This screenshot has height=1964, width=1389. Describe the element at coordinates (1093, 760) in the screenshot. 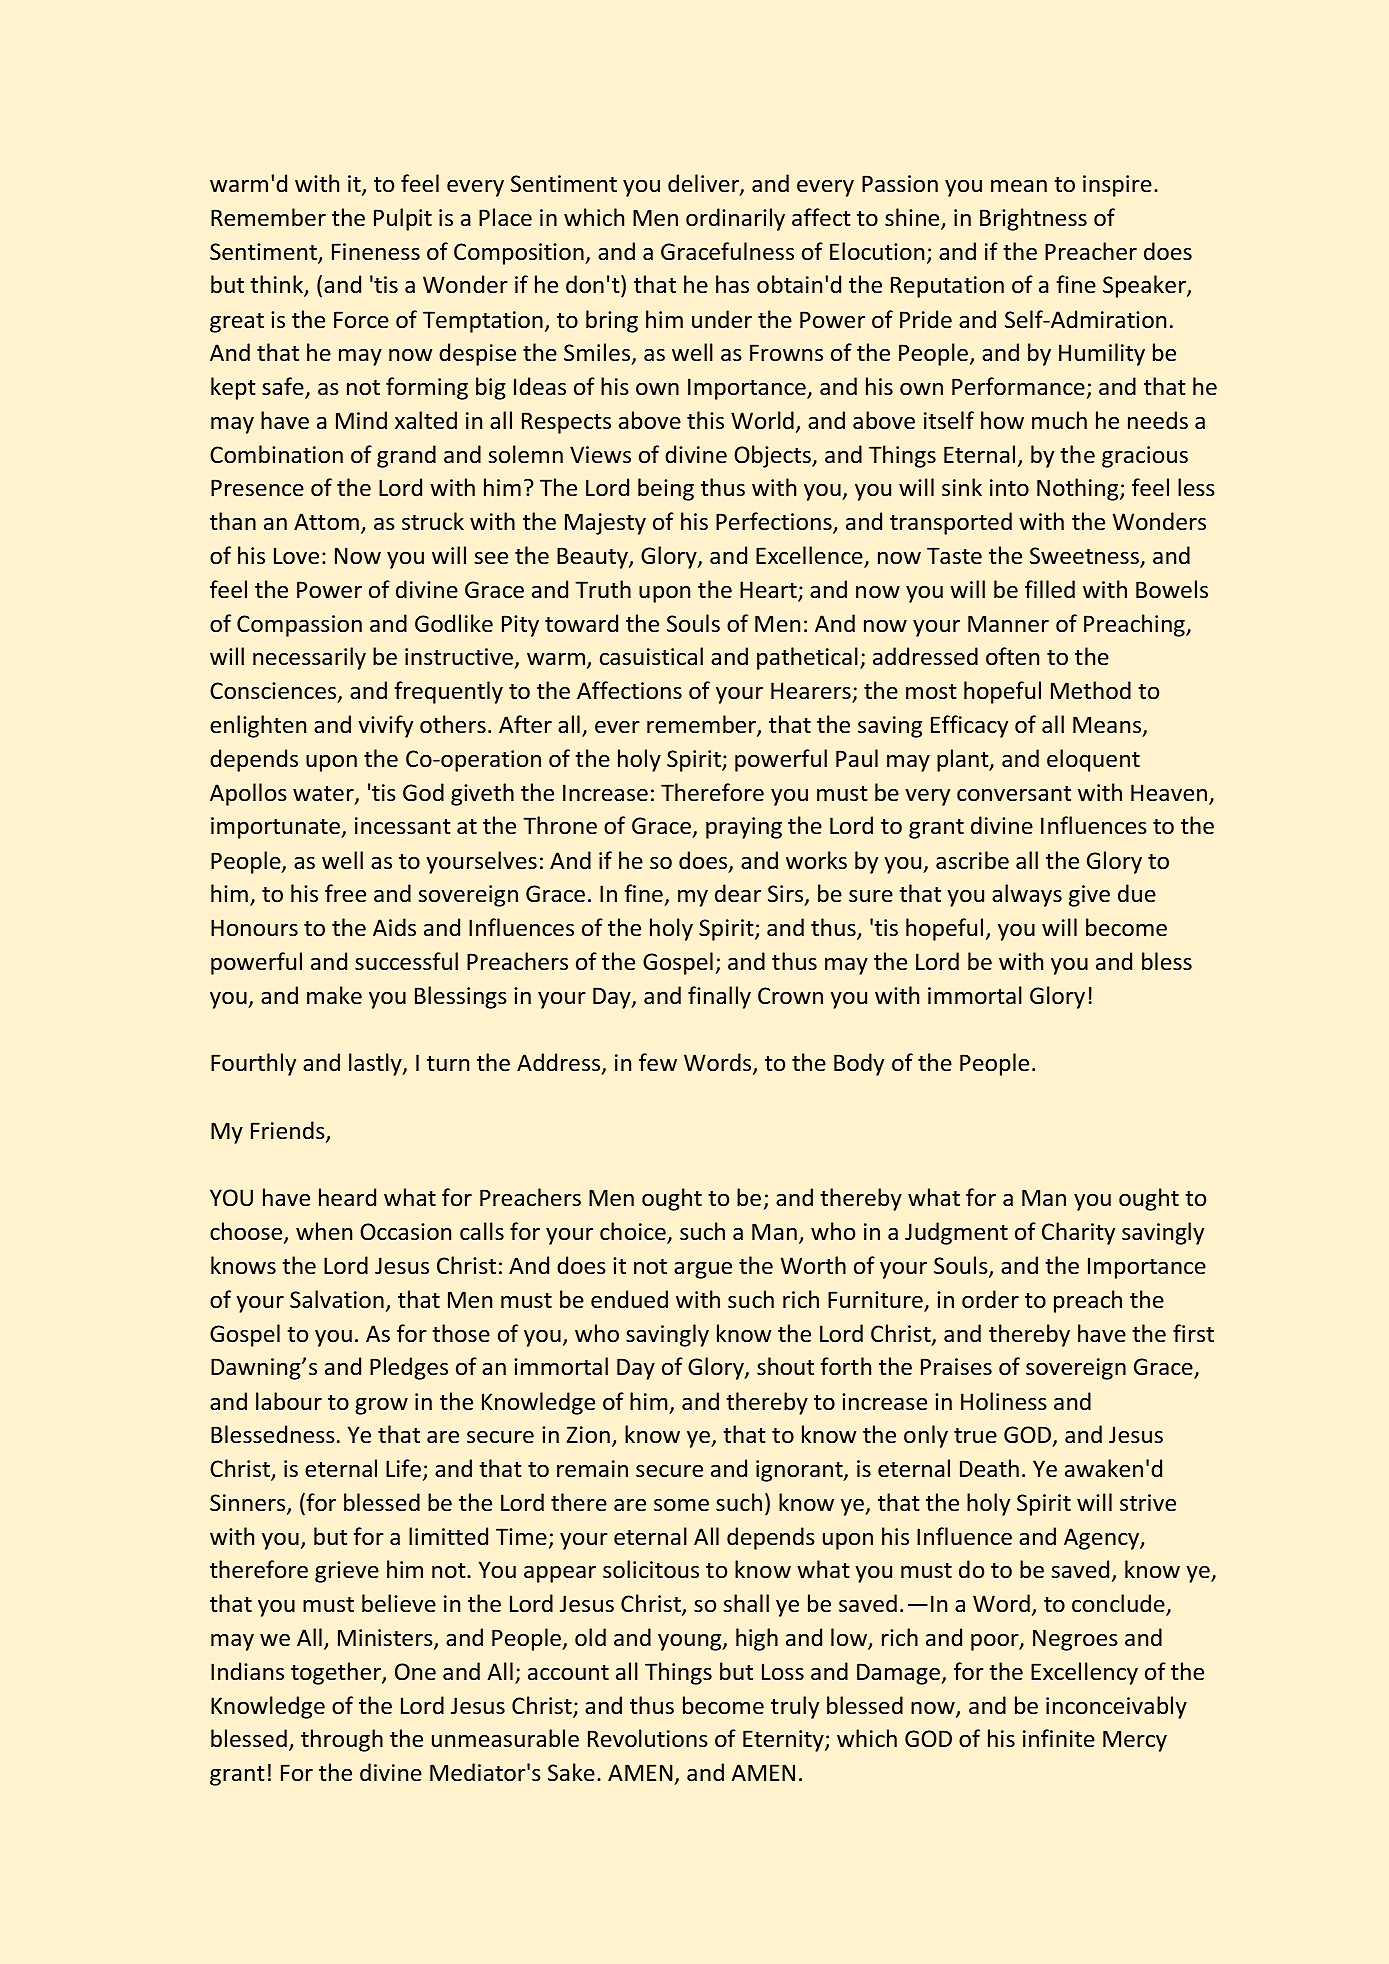

I see `eloquent` at that location.
